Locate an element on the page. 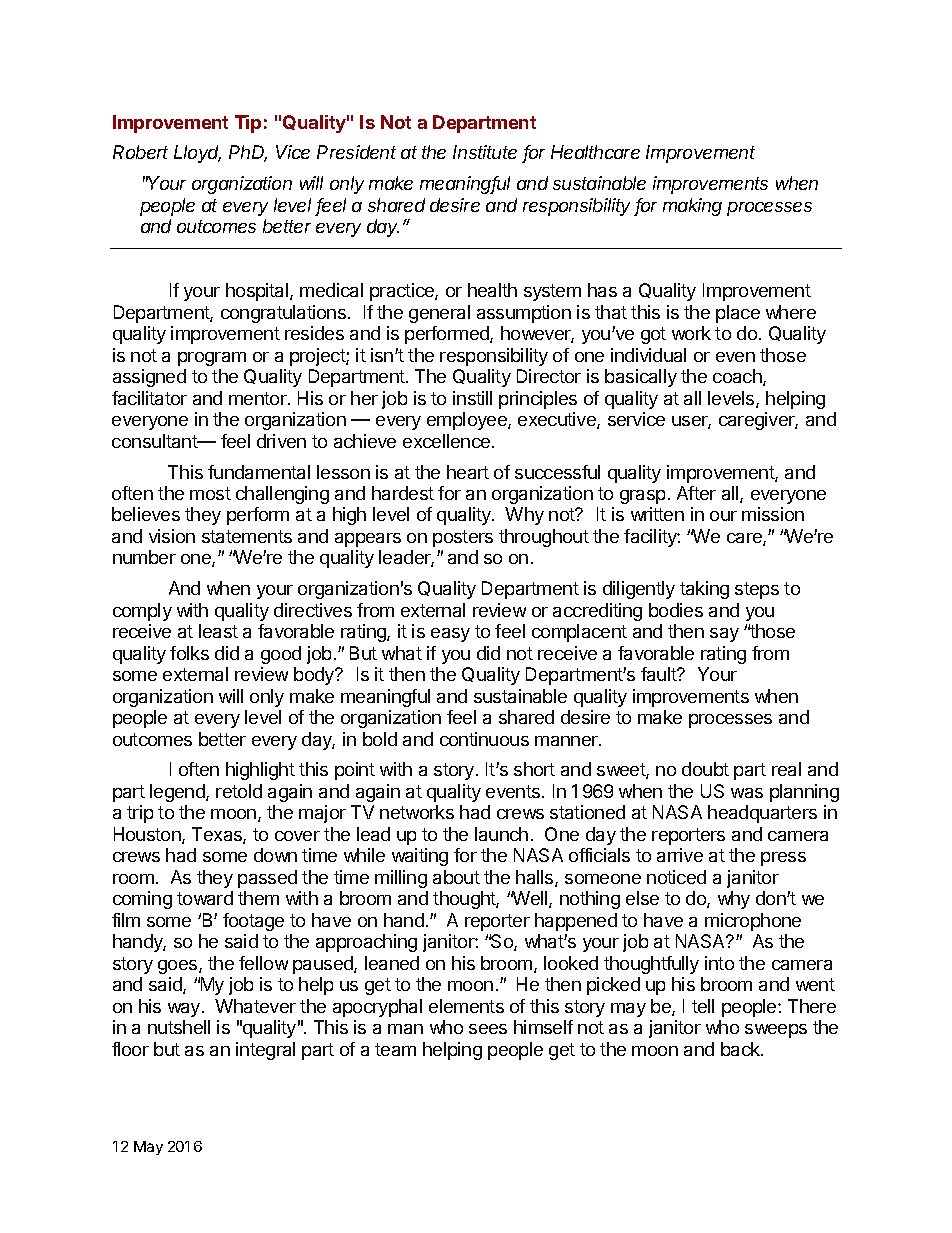 The image size is (952, 1233). Institute is located at coordinates (485, 152).
